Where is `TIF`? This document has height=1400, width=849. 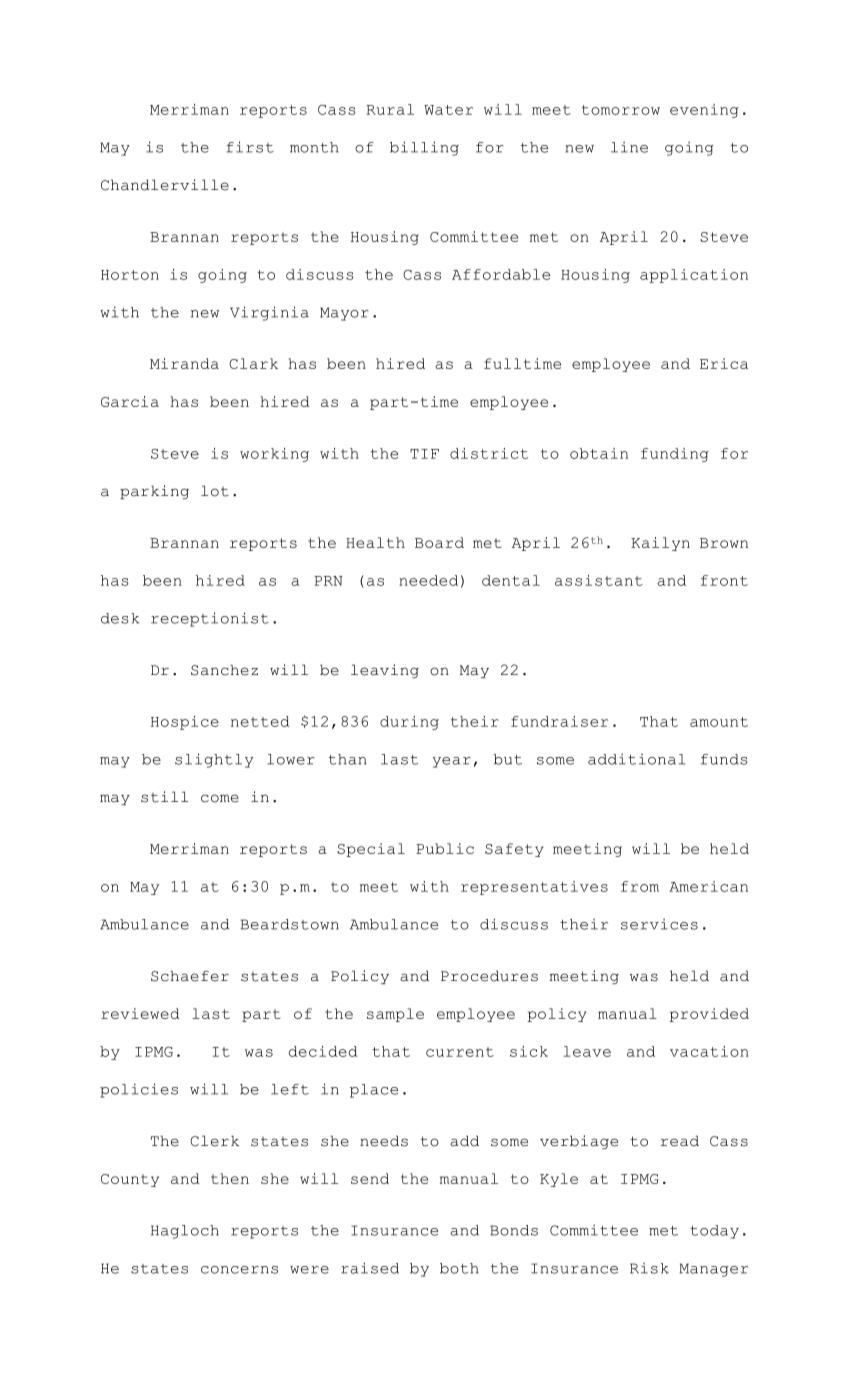
TIF is located at coordinates (424, 454).
